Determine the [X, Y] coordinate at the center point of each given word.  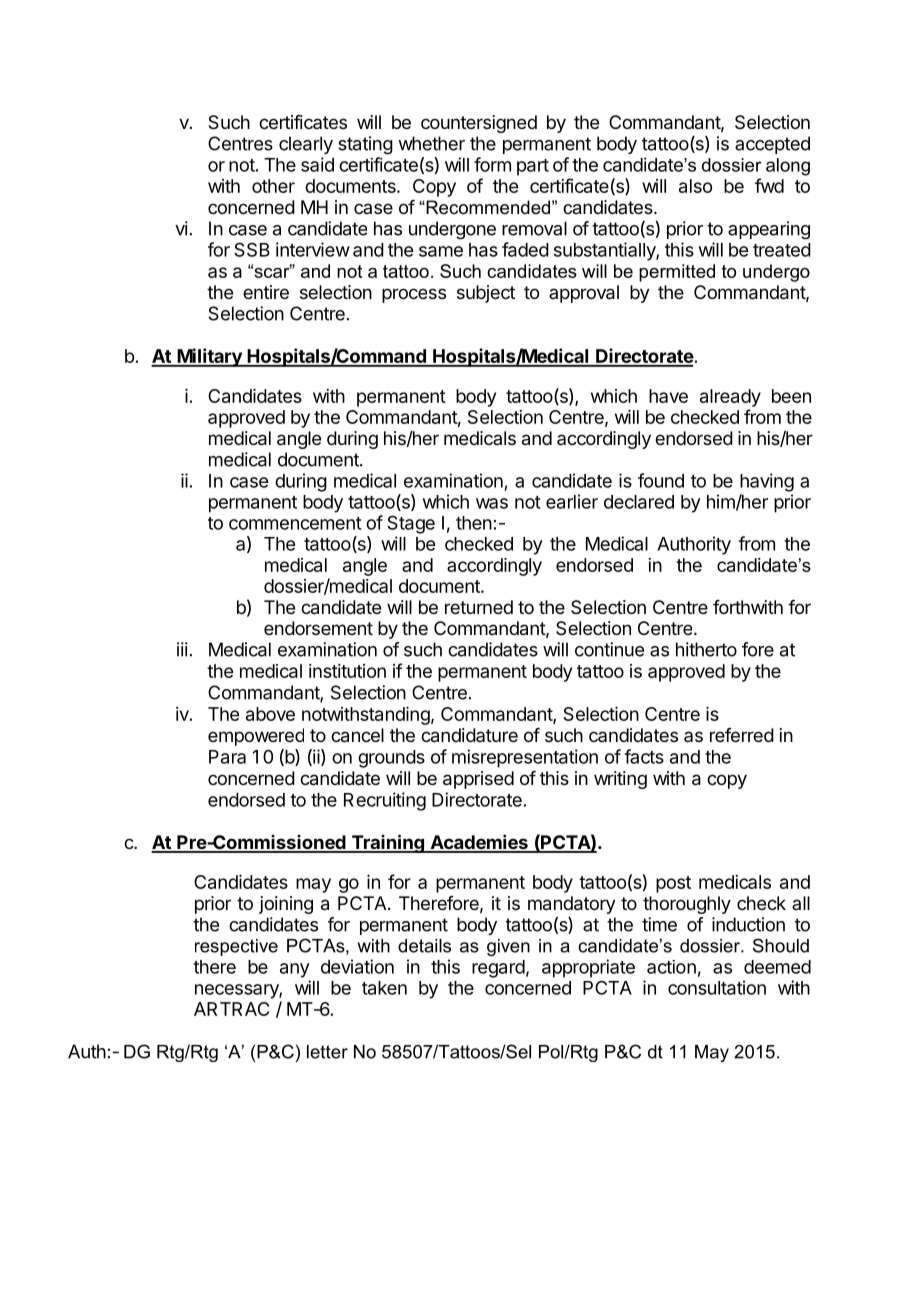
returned [479, 607]
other [273, 186]
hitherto [706, 649]
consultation [717, 987]
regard [498, 969]
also [695, 186]
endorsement [318, 628]
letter [327, 1052]
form [492, 164]
